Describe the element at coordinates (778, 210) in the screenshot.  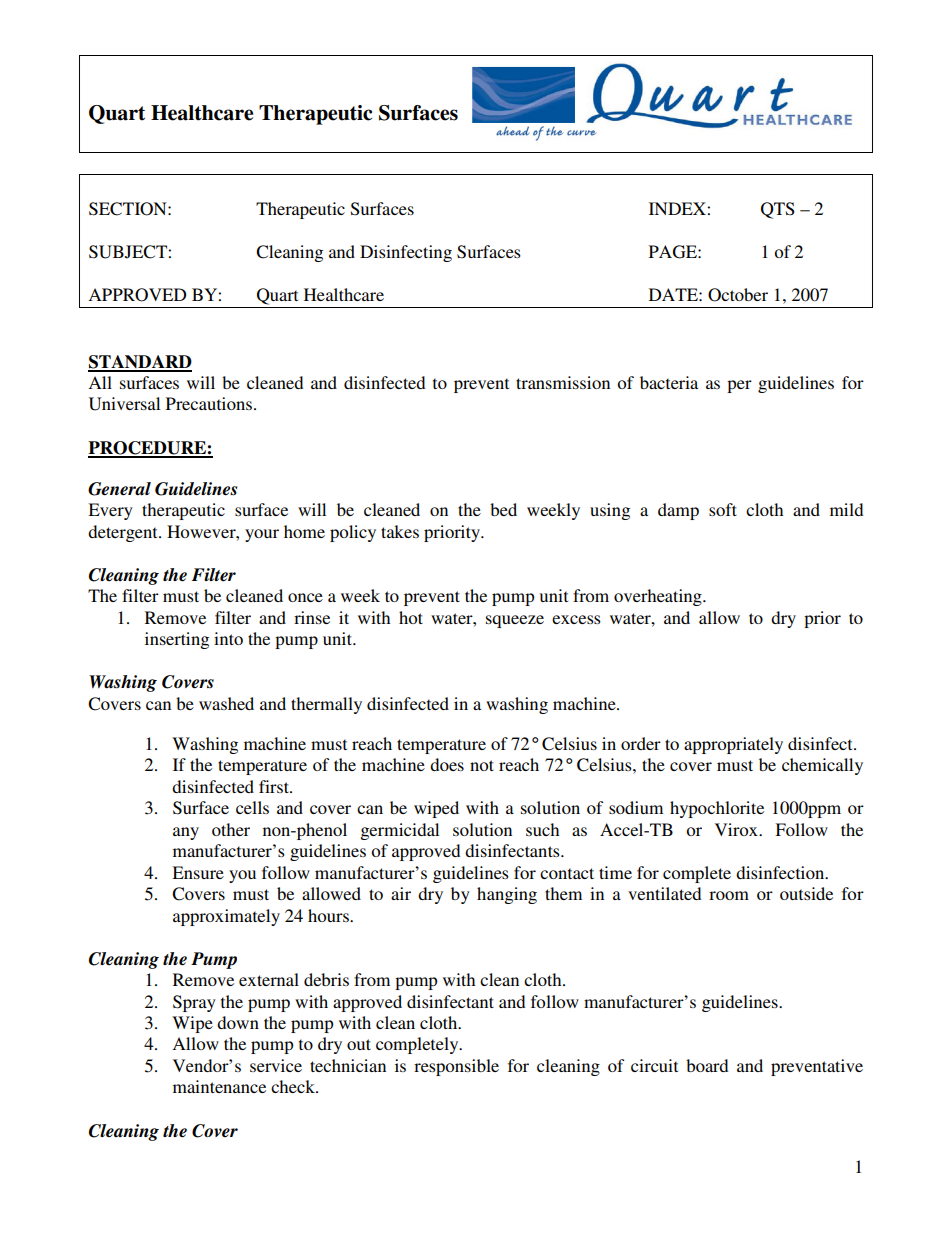
I see `QTS` at that location.
